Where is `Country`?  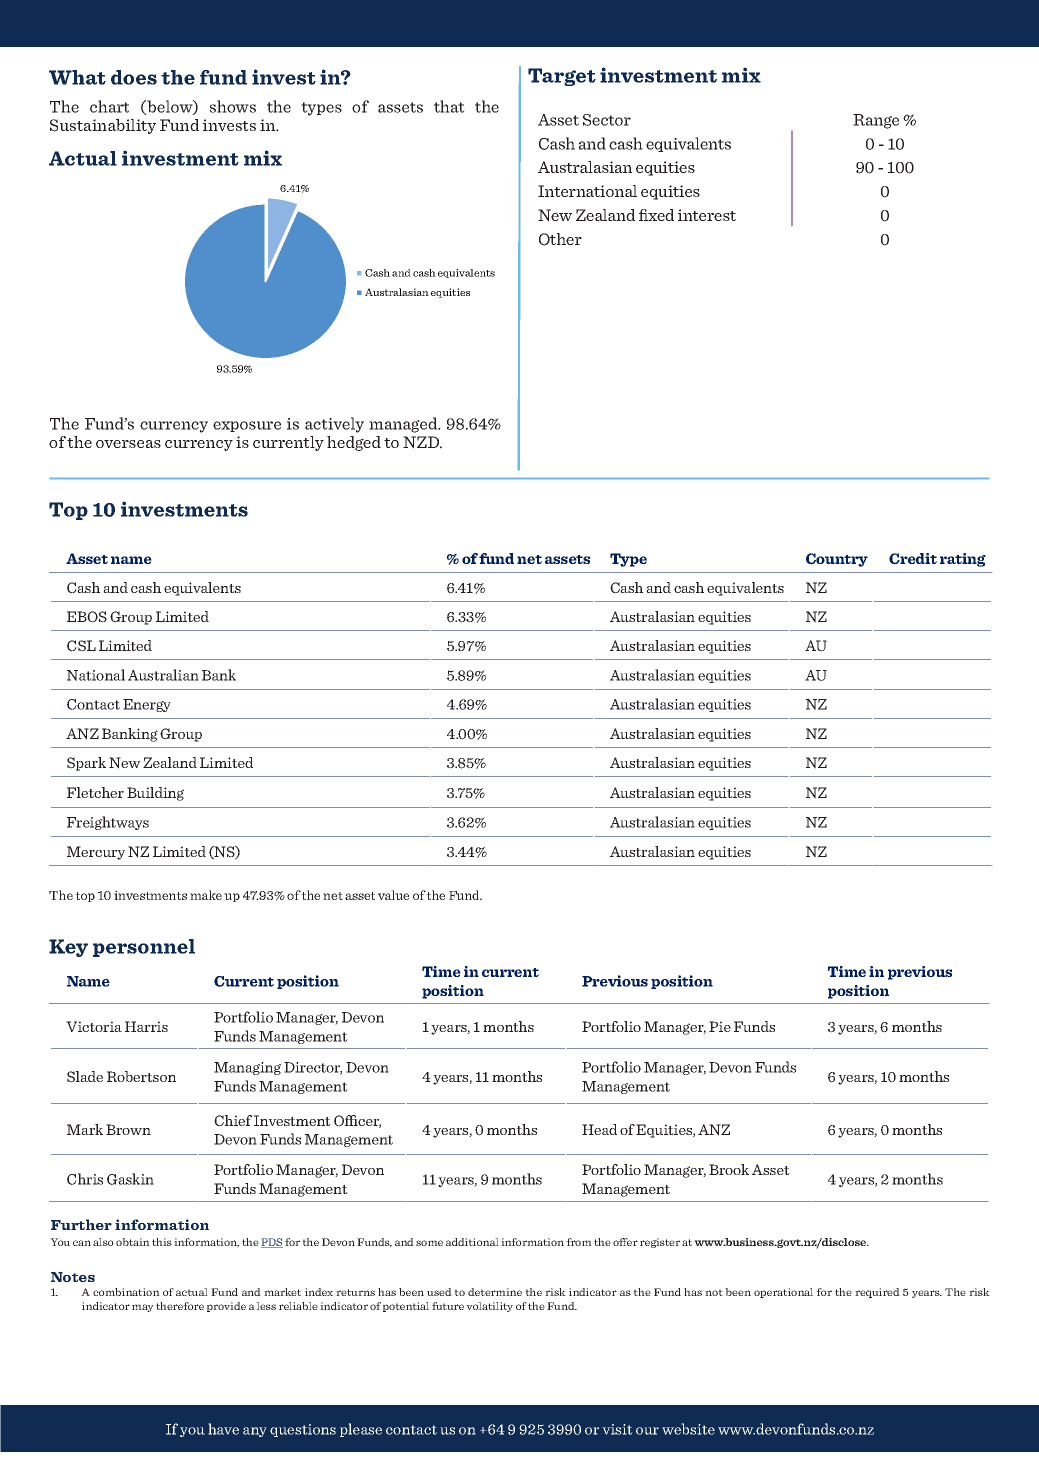
Country is located at coordinates (837, 560).
